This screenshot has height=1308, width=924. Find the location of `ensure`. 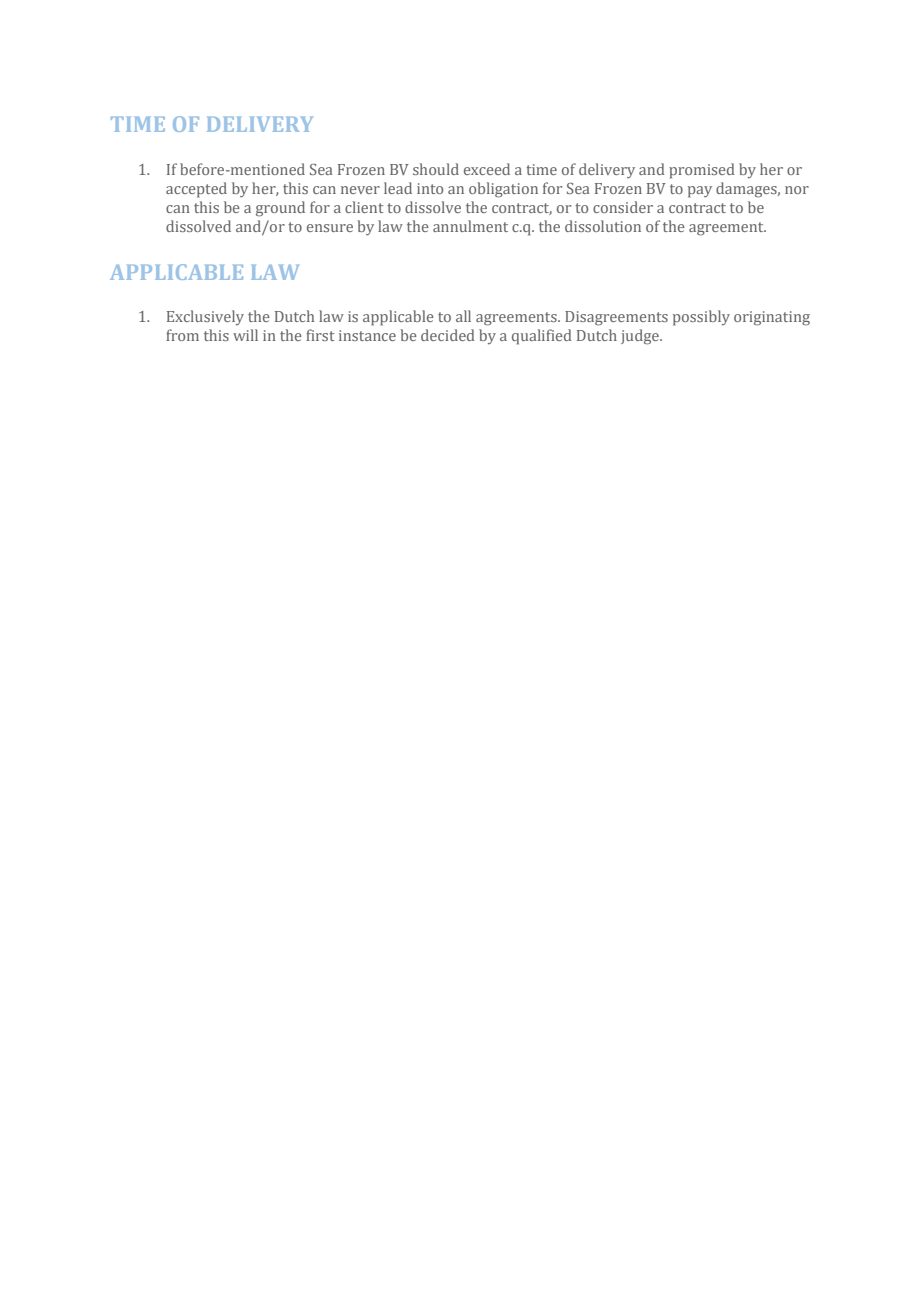

ensure is located at coordinates (330, 228).
